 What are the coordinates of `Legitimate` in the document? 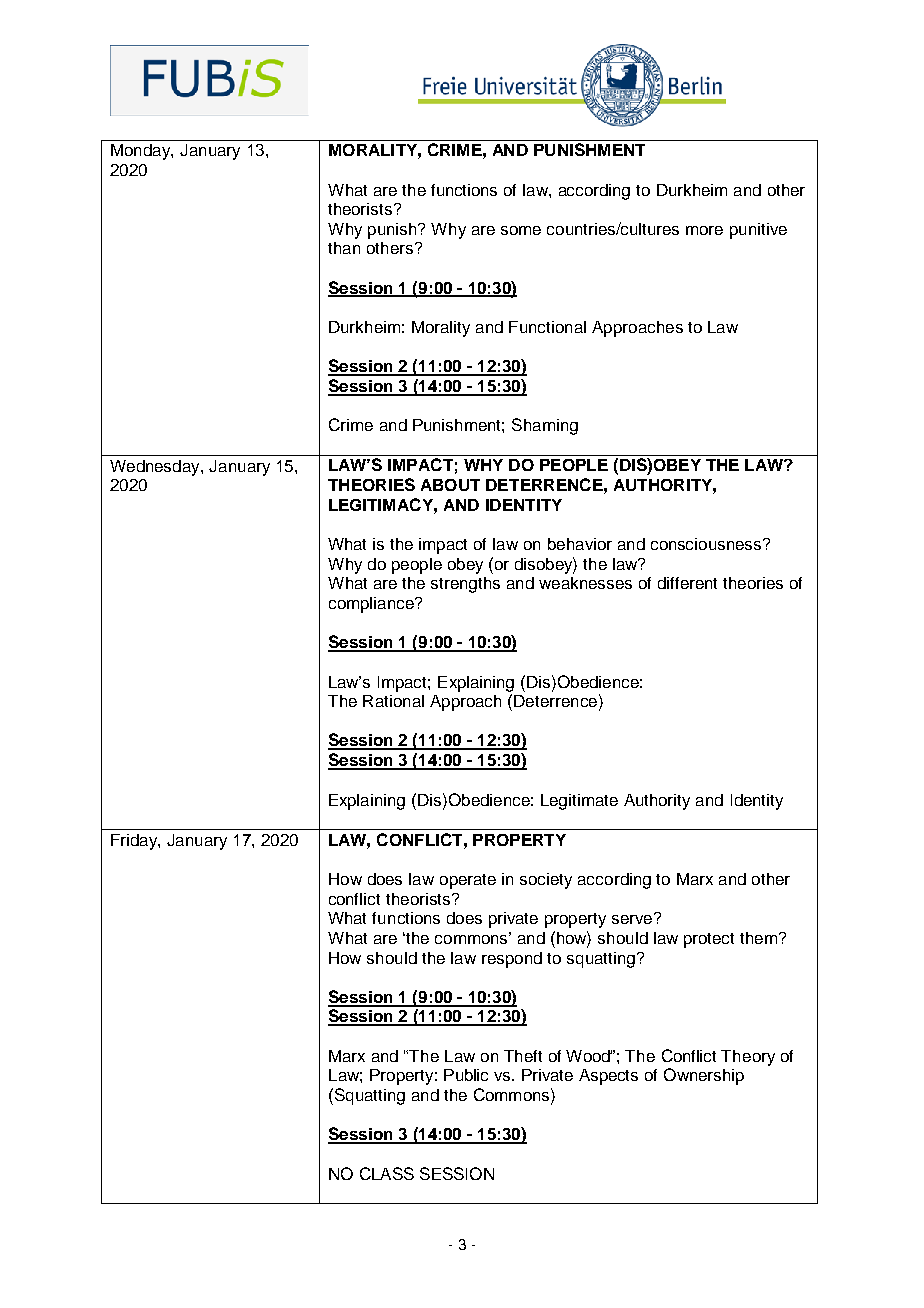 It's located at (579, 802).
